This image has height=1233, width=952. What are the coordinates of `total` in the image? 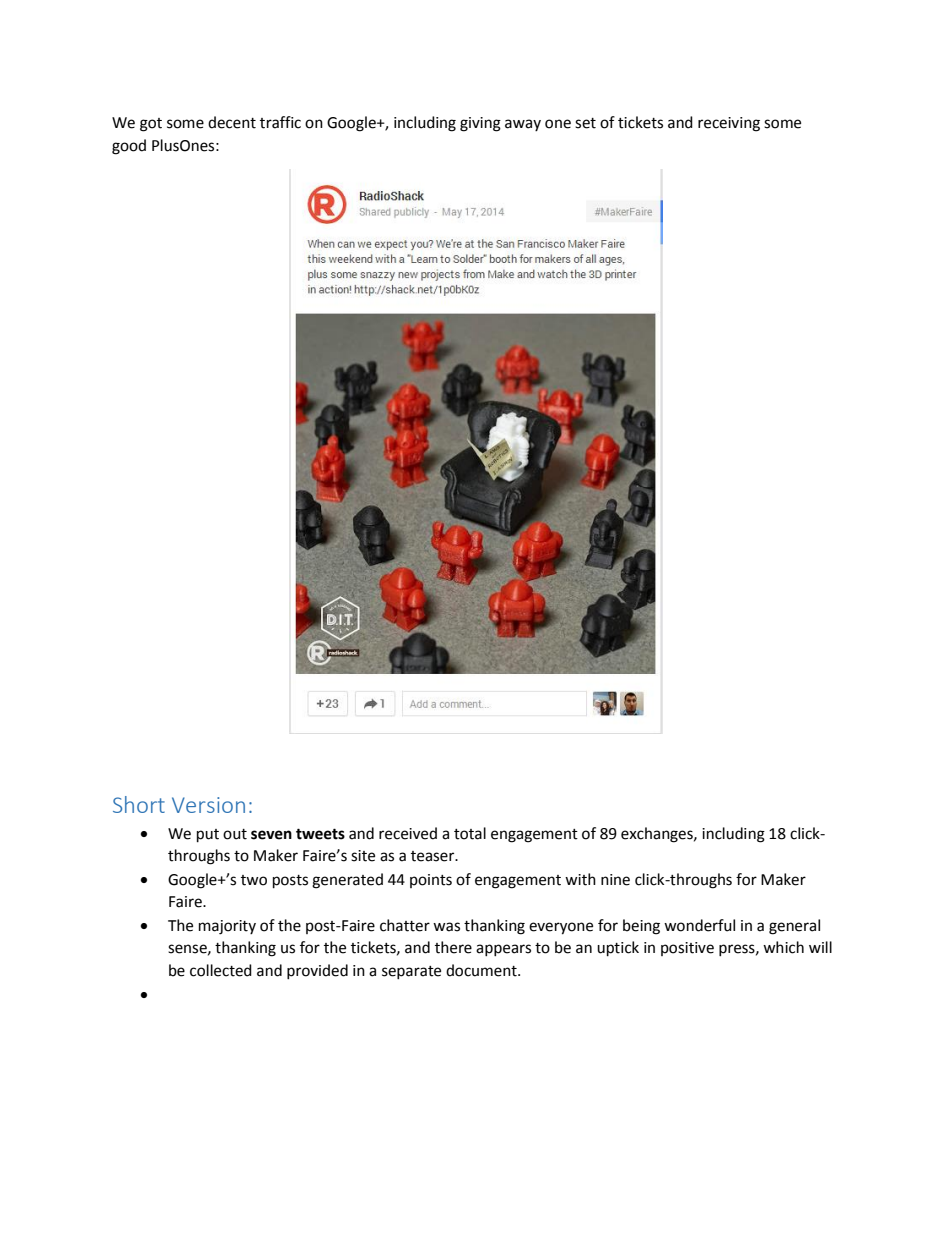 It's located at (470, 833).
